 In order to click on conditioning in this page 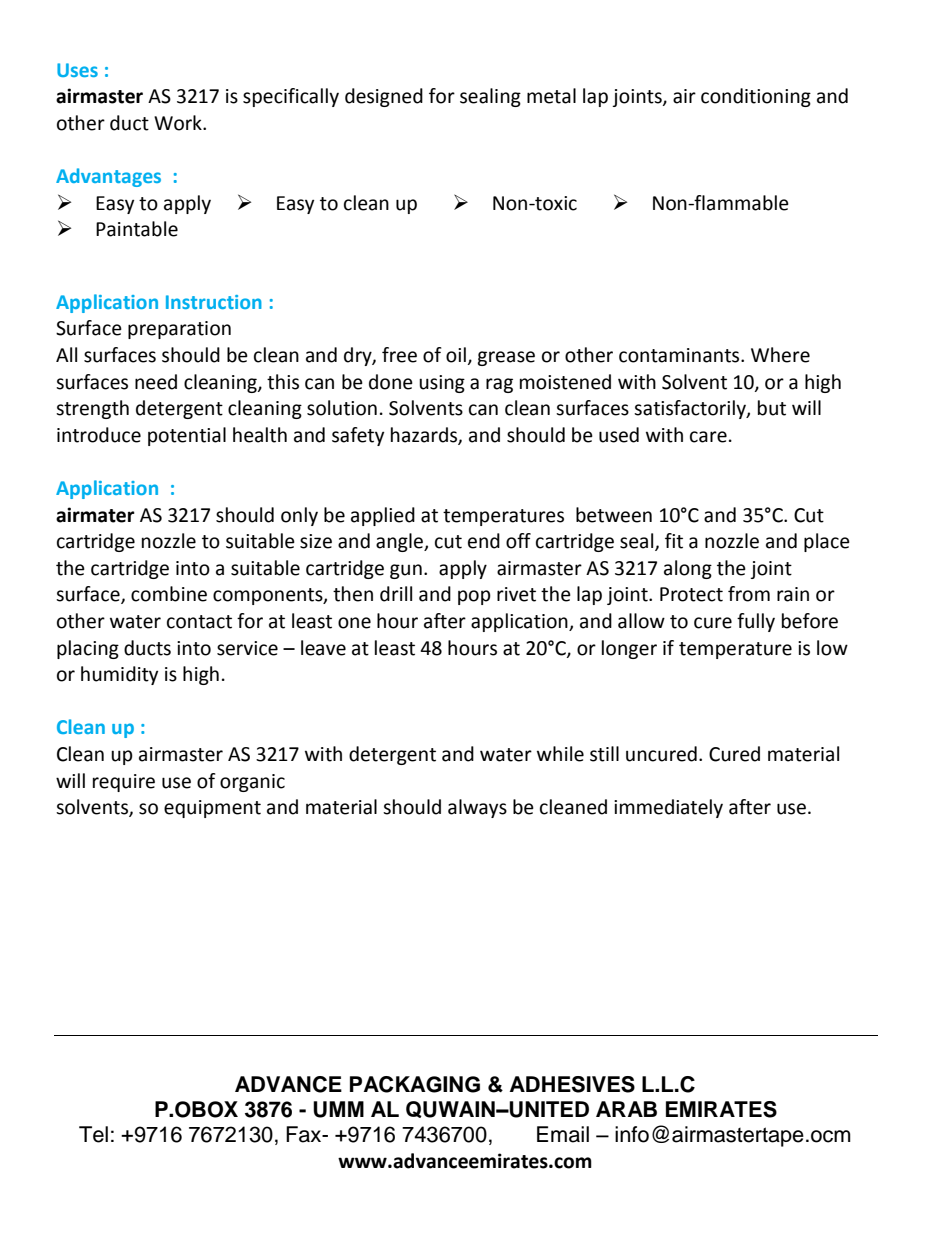, I will do `click(756, 97)`.
